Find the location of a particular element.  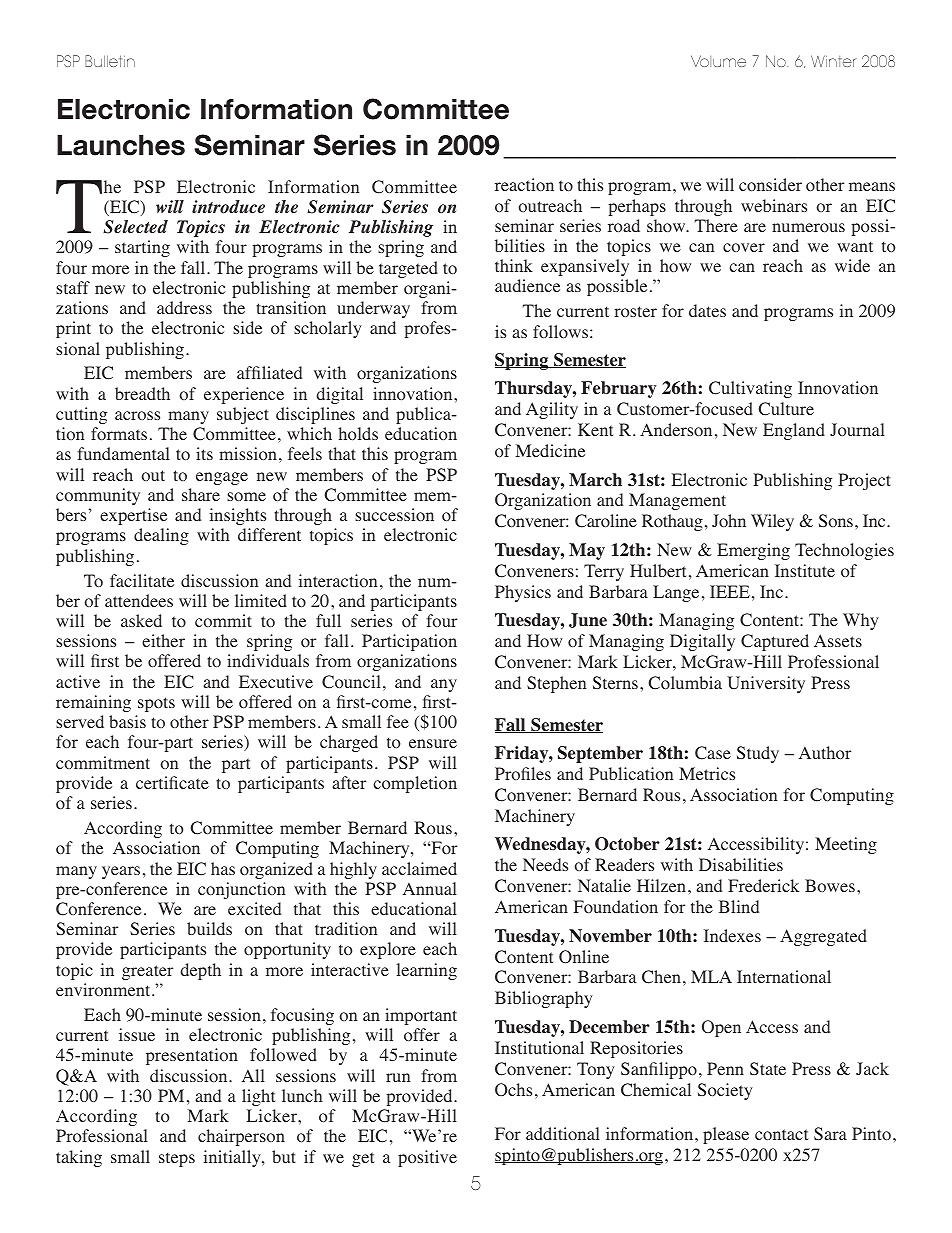

Frederick is located at coordinates (763, 885).
